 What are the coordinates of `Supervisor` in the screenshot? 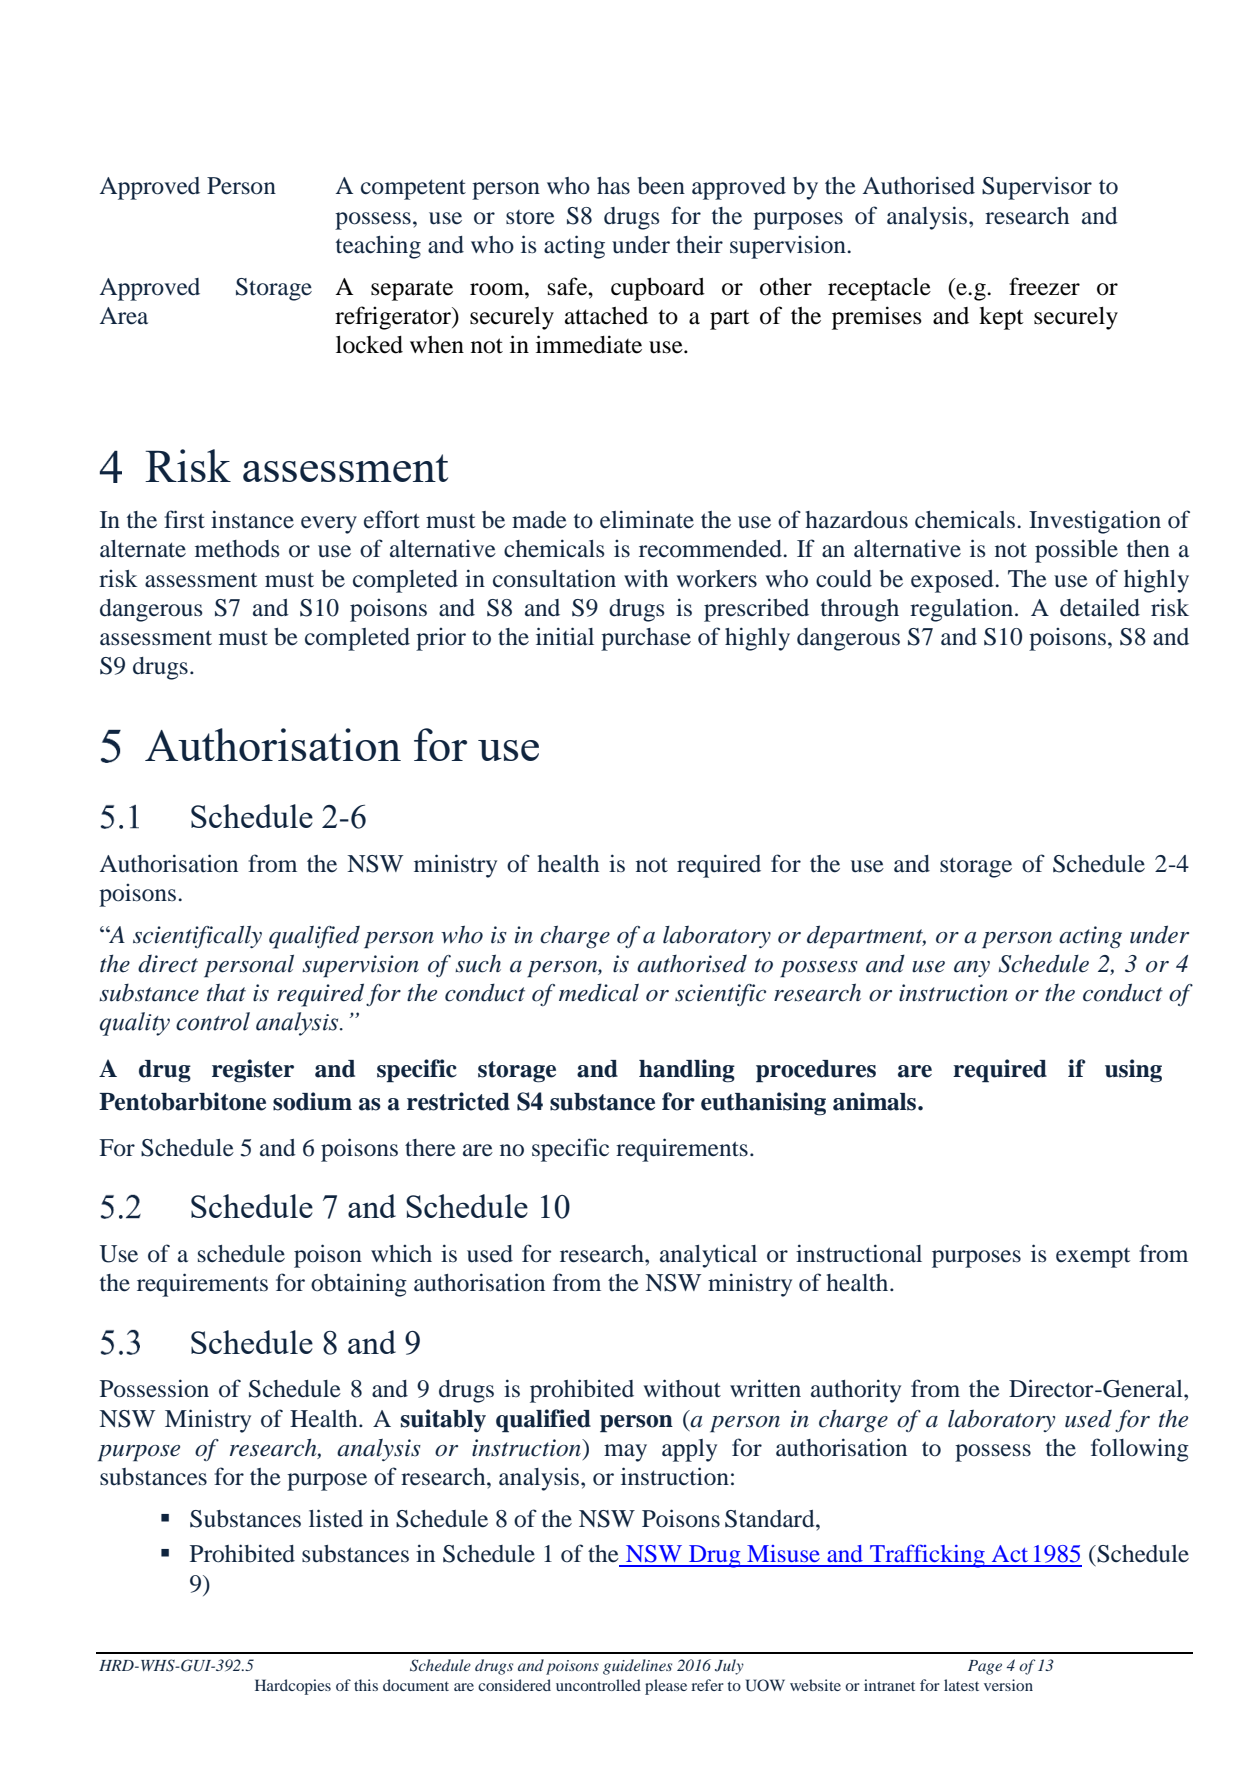 It's located at (1037, 188).
